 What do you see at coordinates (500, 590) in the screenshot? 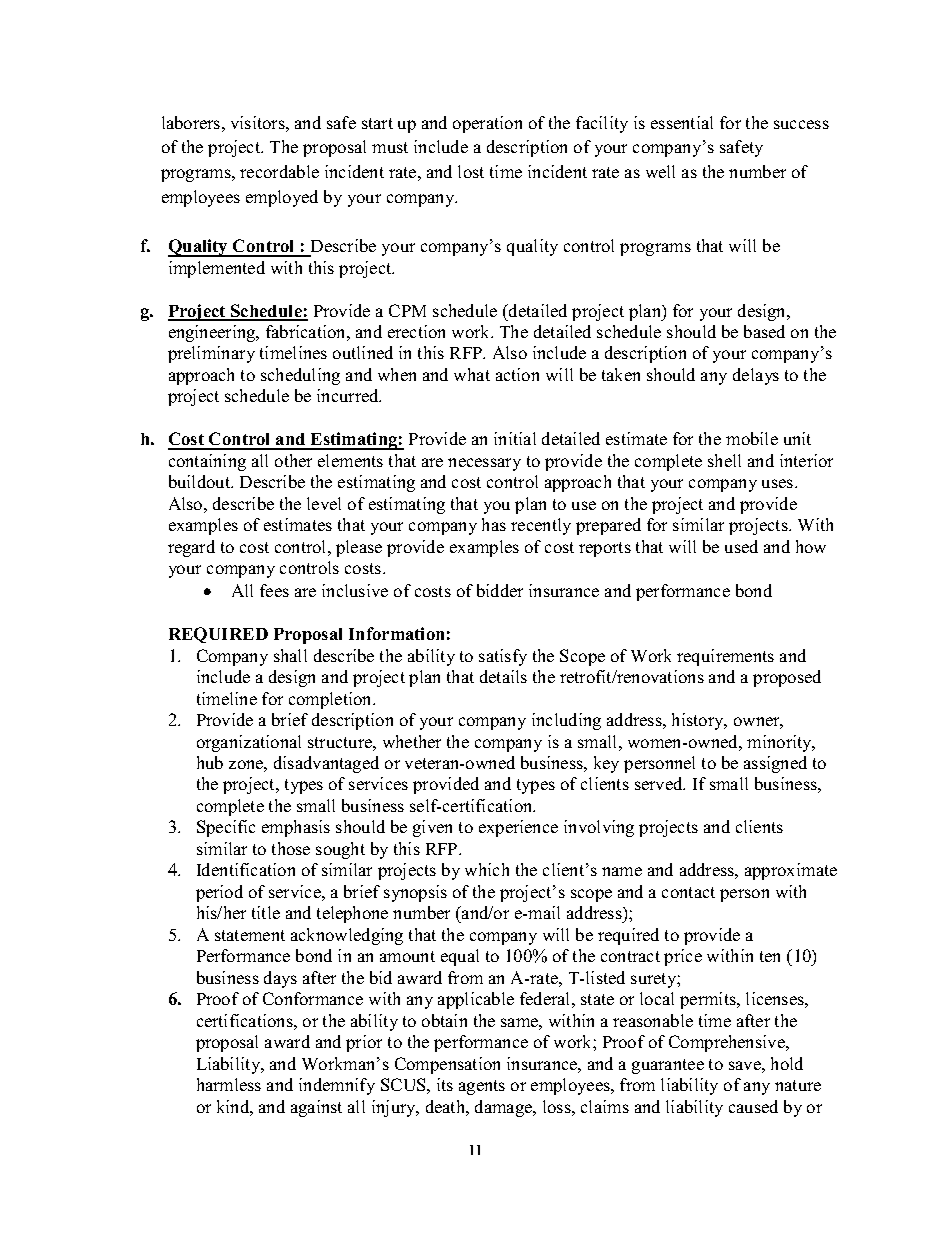
I see `bidder` at bounding box center [500, 590].
